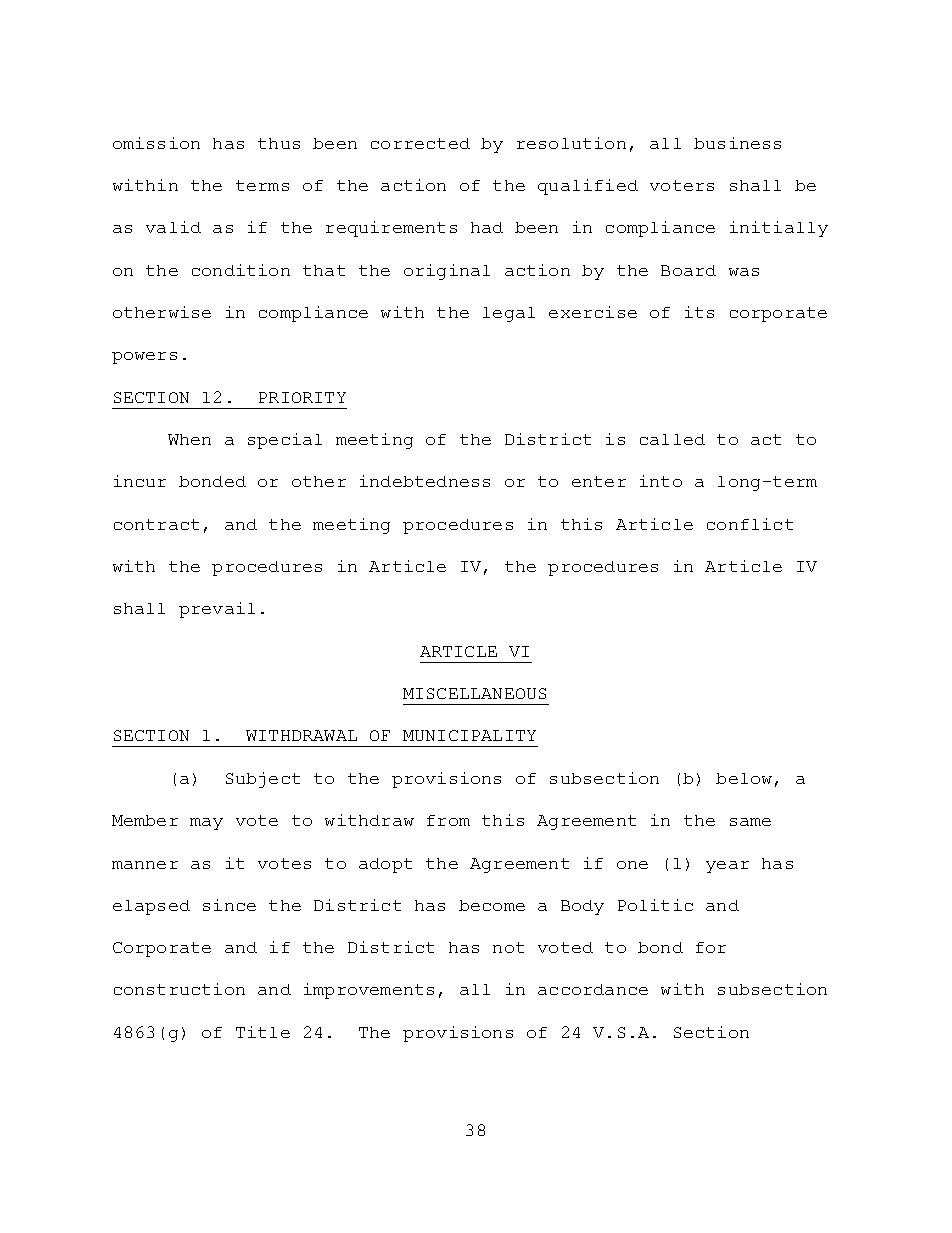 The width and height of the screenshot is (952, 1233). What do you see at coordinates (206, 824) in the screenshot?
I see `may` at bounding box center [206, 824].
